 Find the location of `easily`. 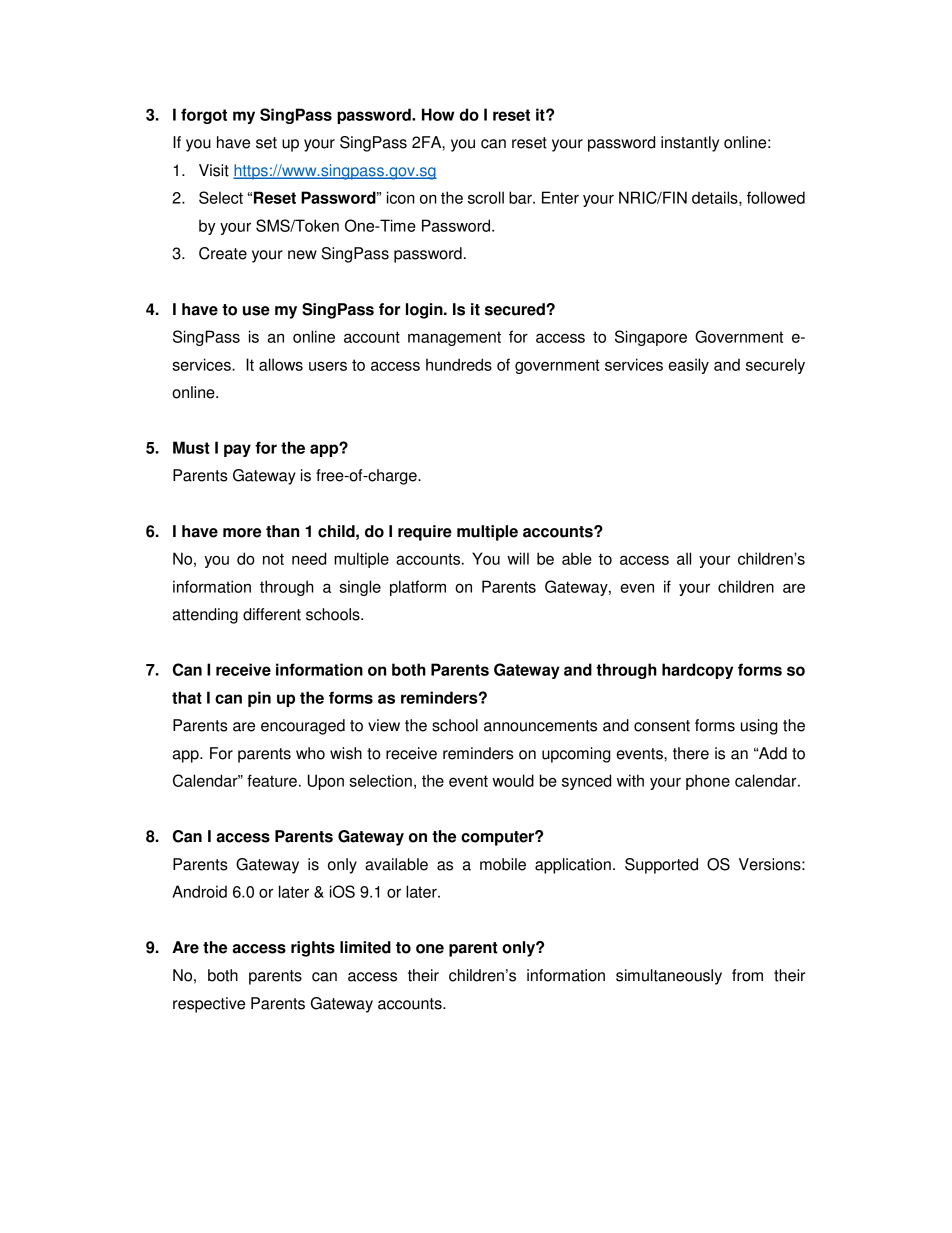

easily is located at coordinates (689, 366).
